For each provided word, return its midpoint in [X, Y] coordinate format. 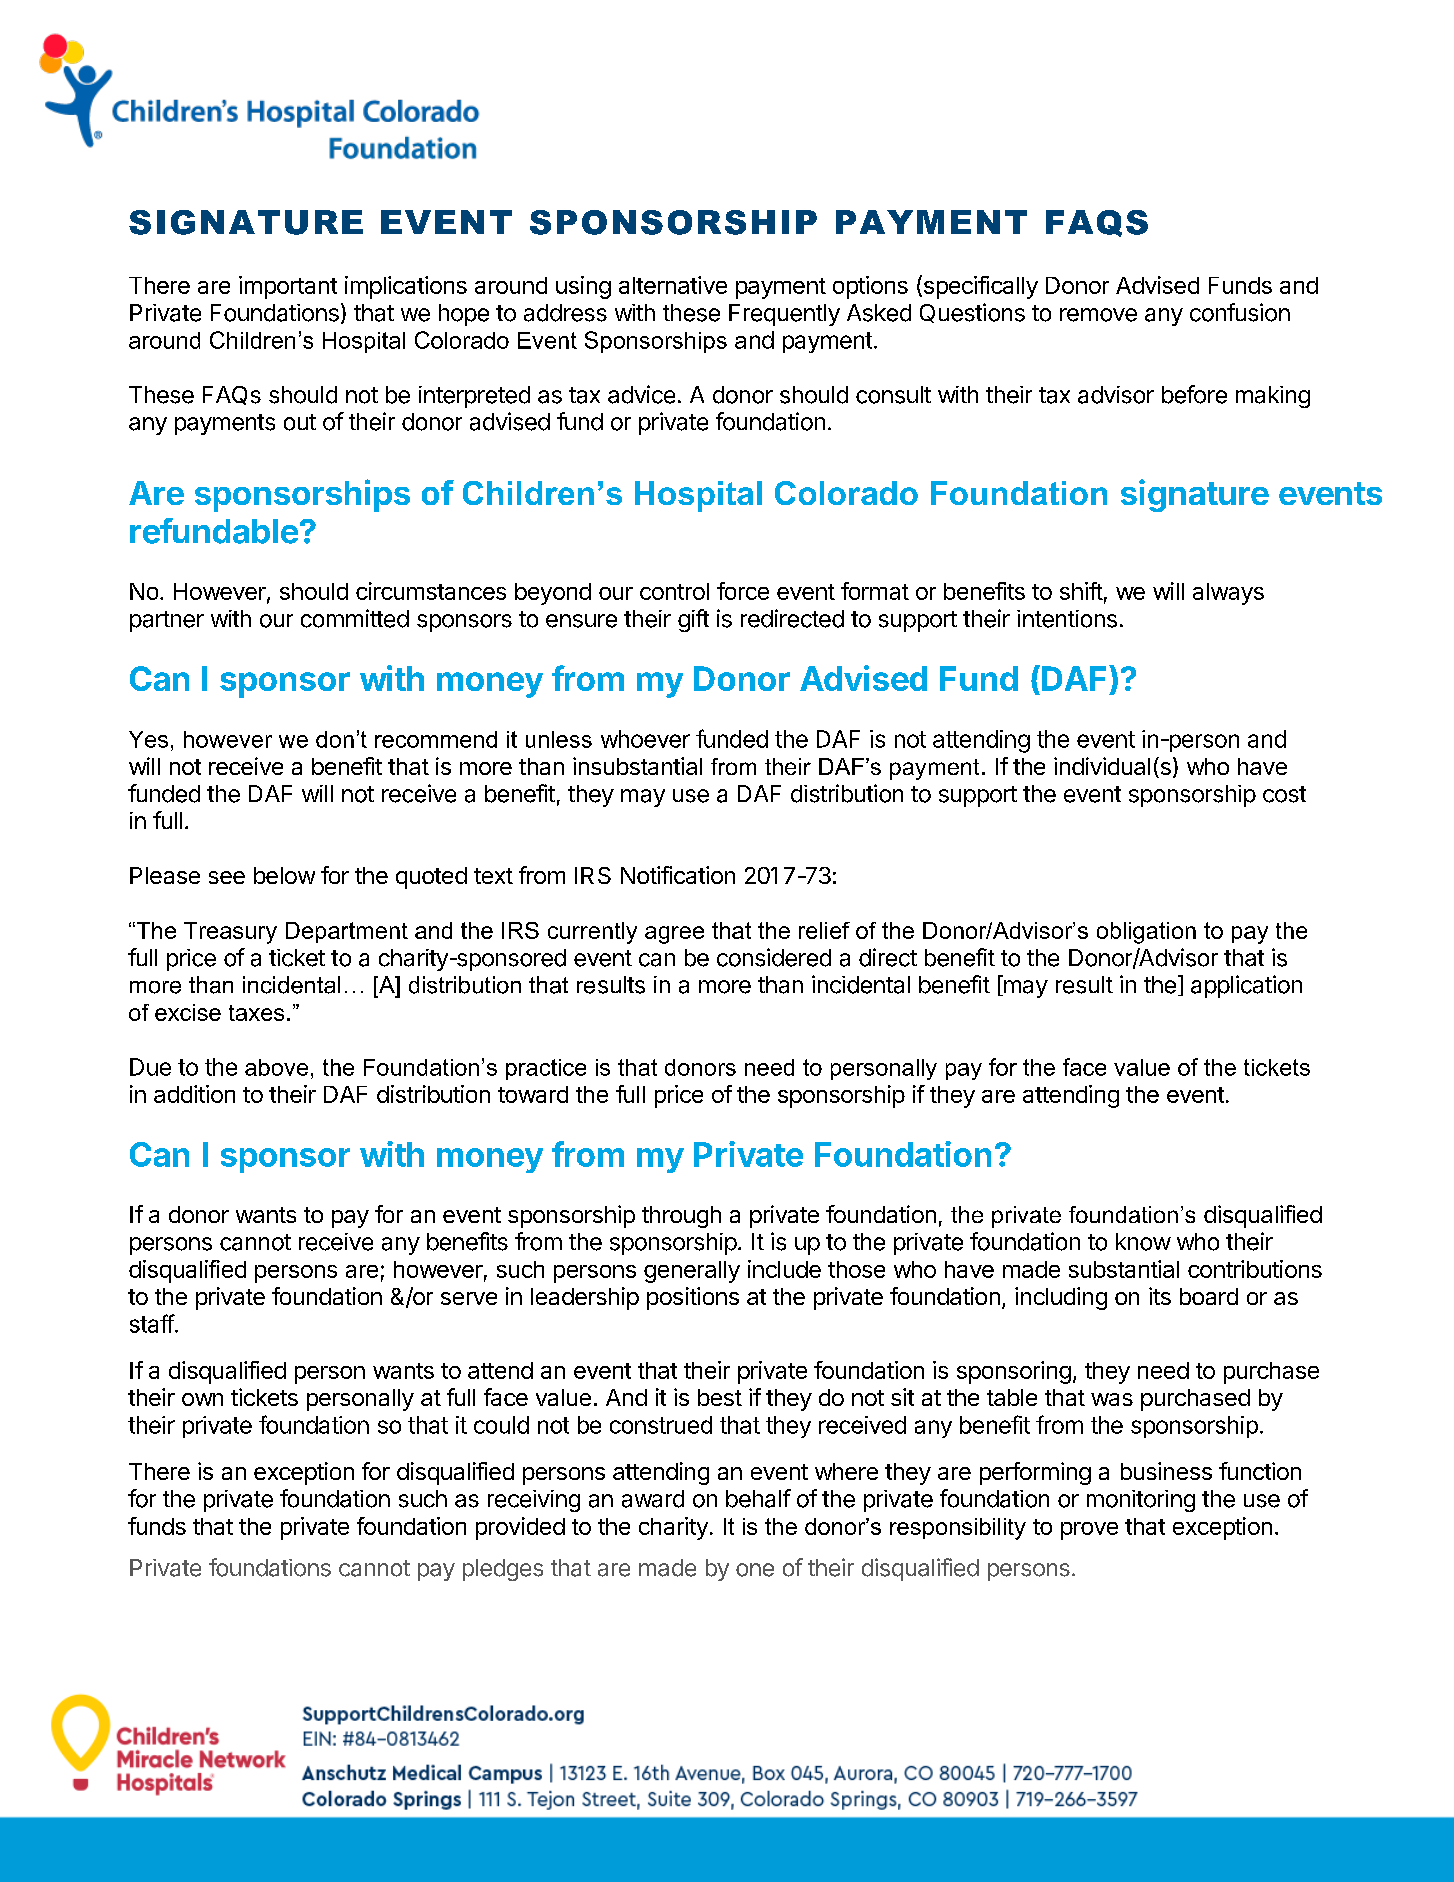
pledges [503, 1570]
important [288, 287]
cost [1284, 794]
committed [355, 618]
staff [152, 1323]
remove [1098, 315]
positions [693, 1298]
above [276, 1067]
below [284, 875]
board [1209, 1296]
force [743, 591]
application [1246, 986]
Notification [678, 875]
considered [774, 957]
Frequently [784, 315]
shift [1081, 591]
